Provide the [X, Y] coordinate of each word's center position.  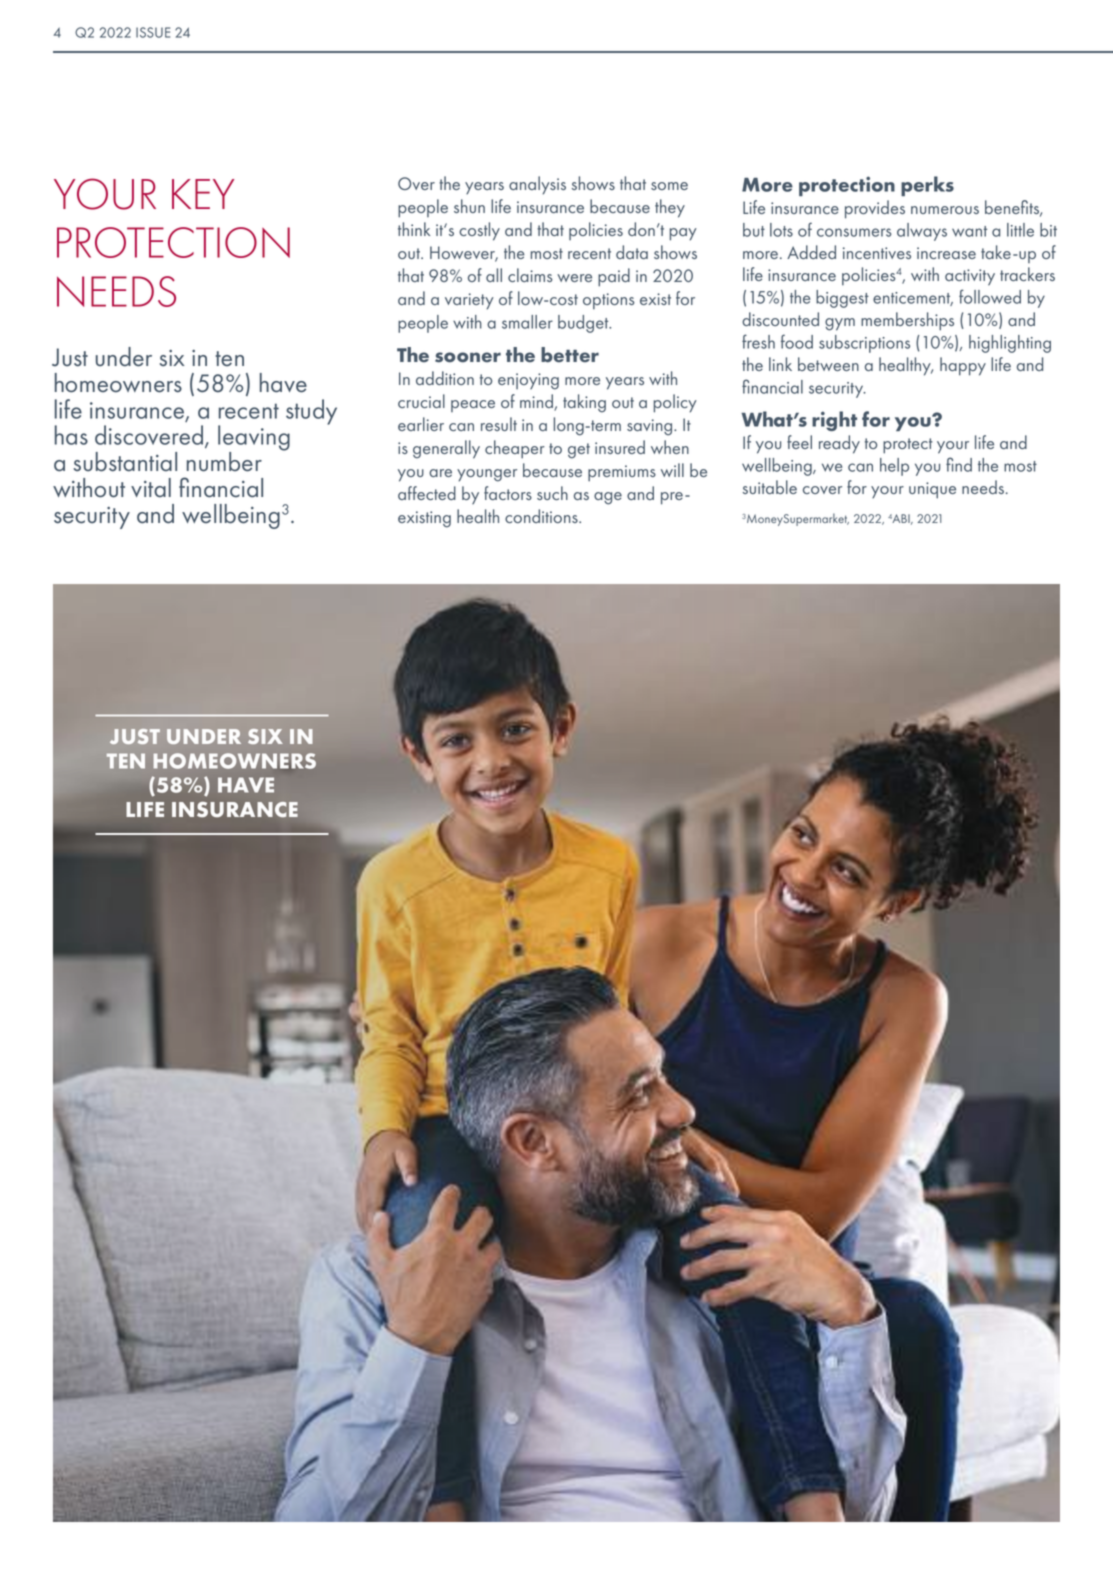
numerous [945, 210]
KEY [203, 194]
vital [151, 488]
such [552, 493]
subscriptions [864, 344]
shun [469, 206]
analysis [537, 185]
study [311, 412]
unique [932, 490]
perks [927, 186]
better [570, 355]
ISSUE [153, 32]
